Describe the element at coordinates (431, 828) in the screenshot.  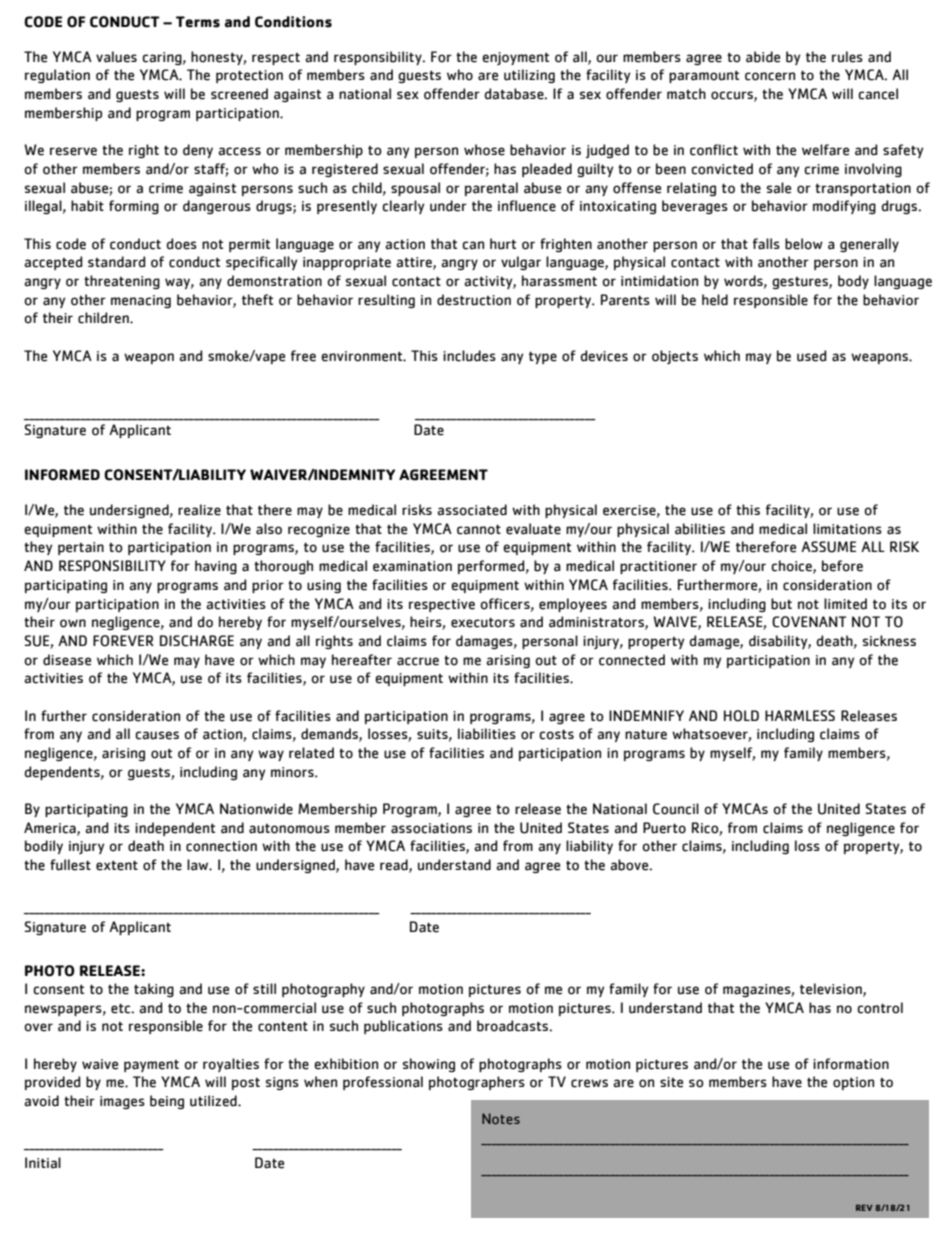
I see `associations` at that location.
